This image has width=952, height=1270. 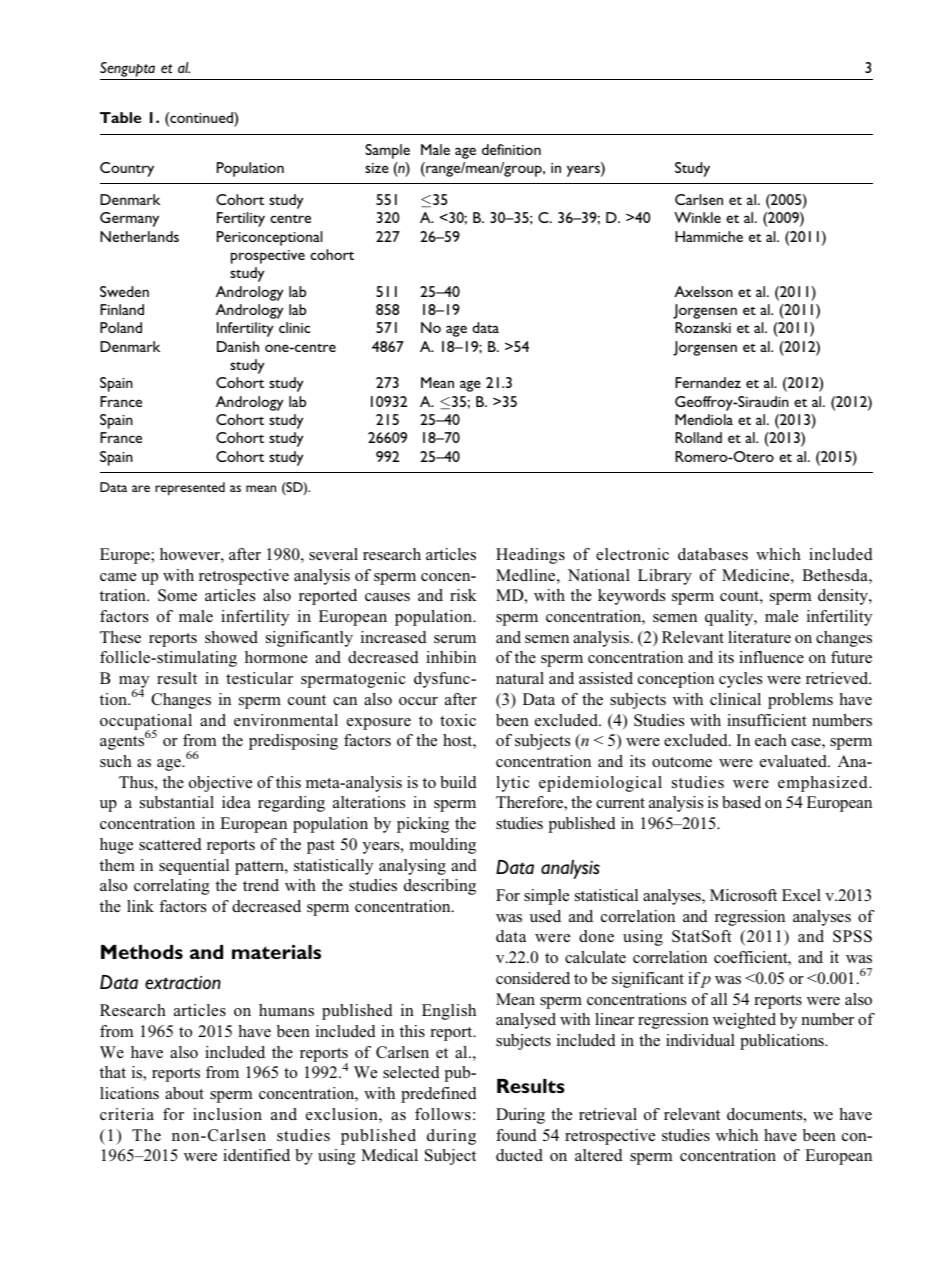 I want to click on Table, so click(x=120, y=117).
